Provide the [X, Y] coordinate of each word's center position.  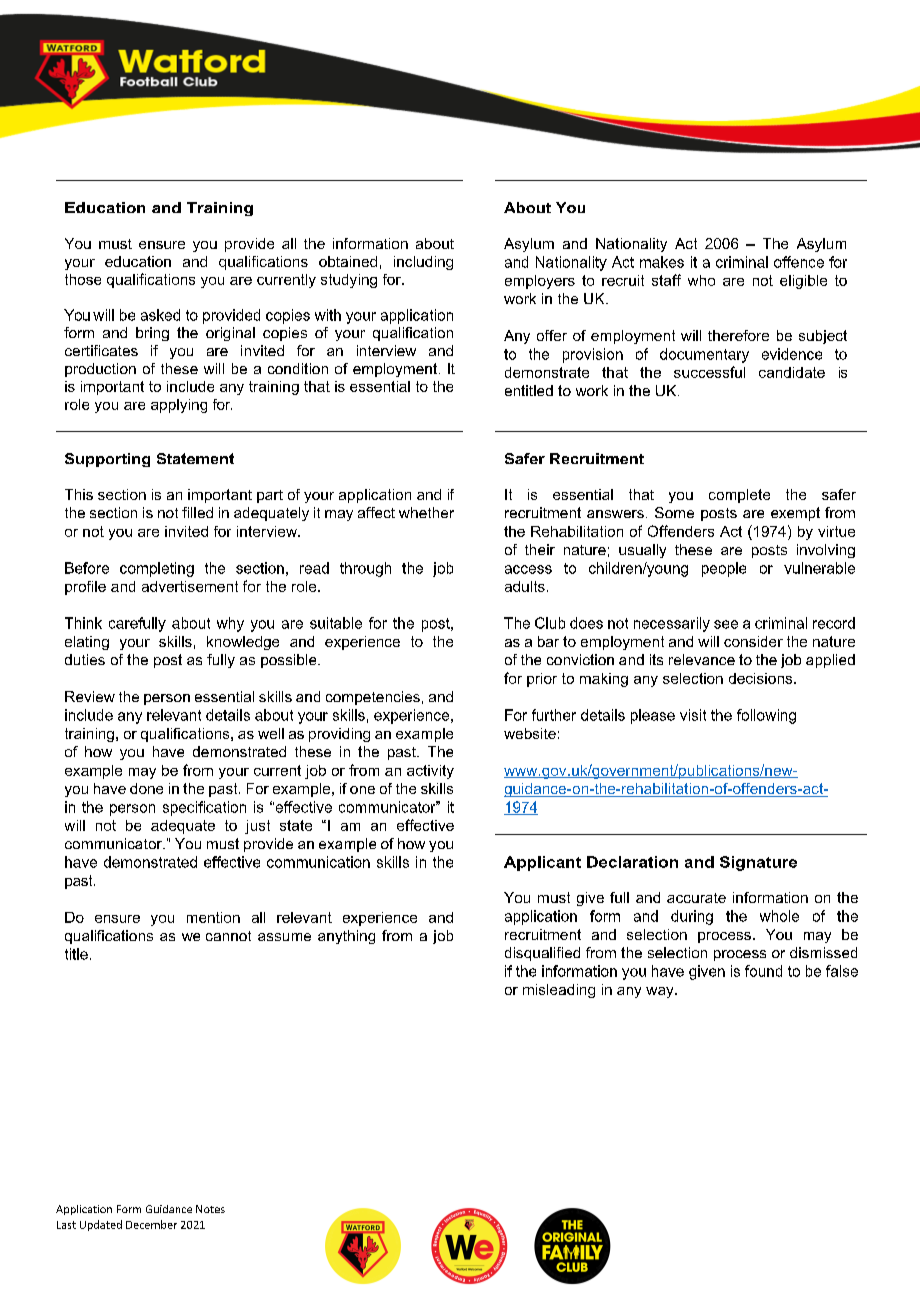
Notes [210, 1209]
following [766, 716]
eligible [803, 282]
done [146, 788]
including [423, 263]
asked [160, 315]
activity [430, 772]
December [151, 1224]
